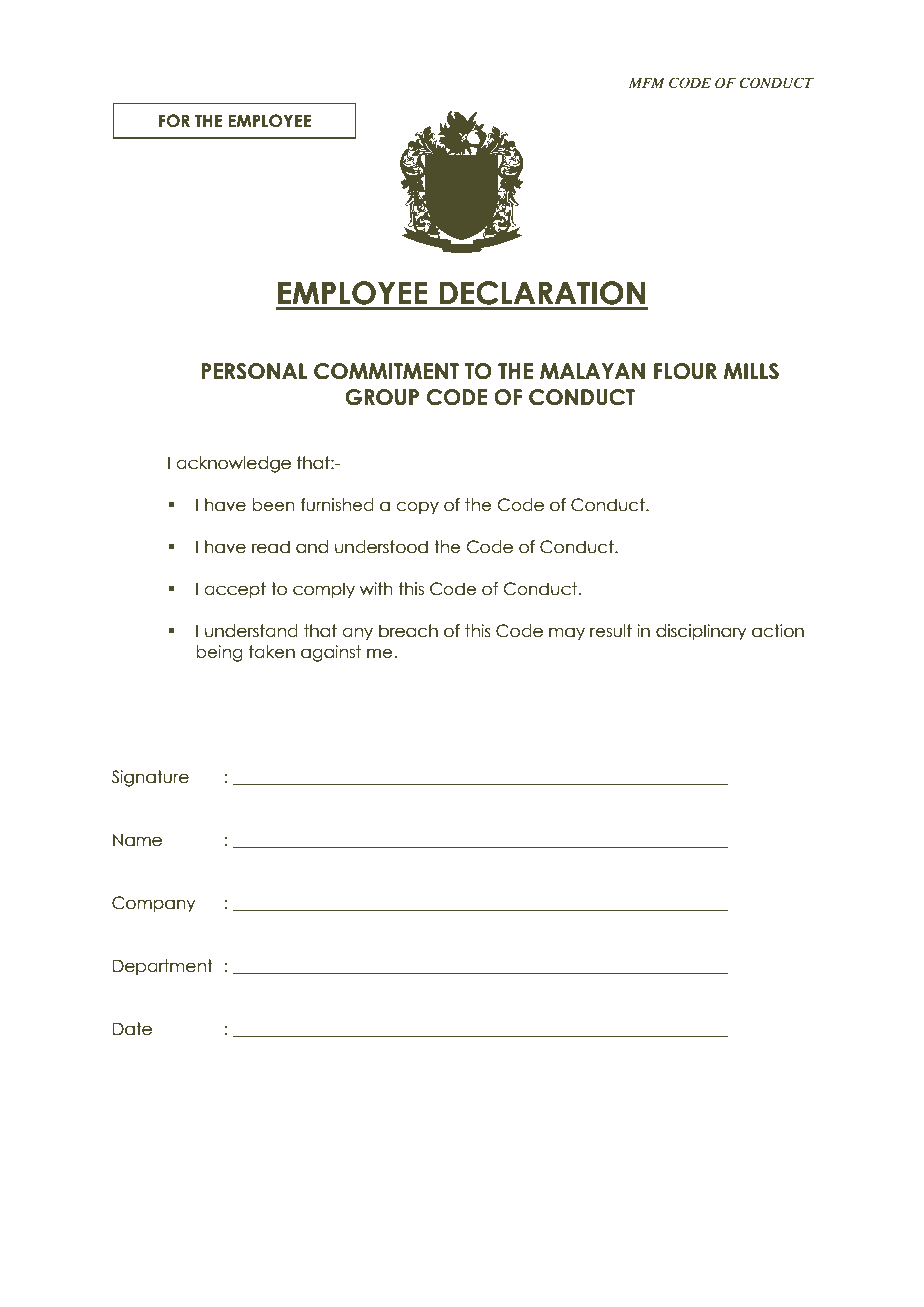 This document has width=924, height=1307. Describe the element at coordinates (174, 121) in the document. I see `FOR` at that location.
